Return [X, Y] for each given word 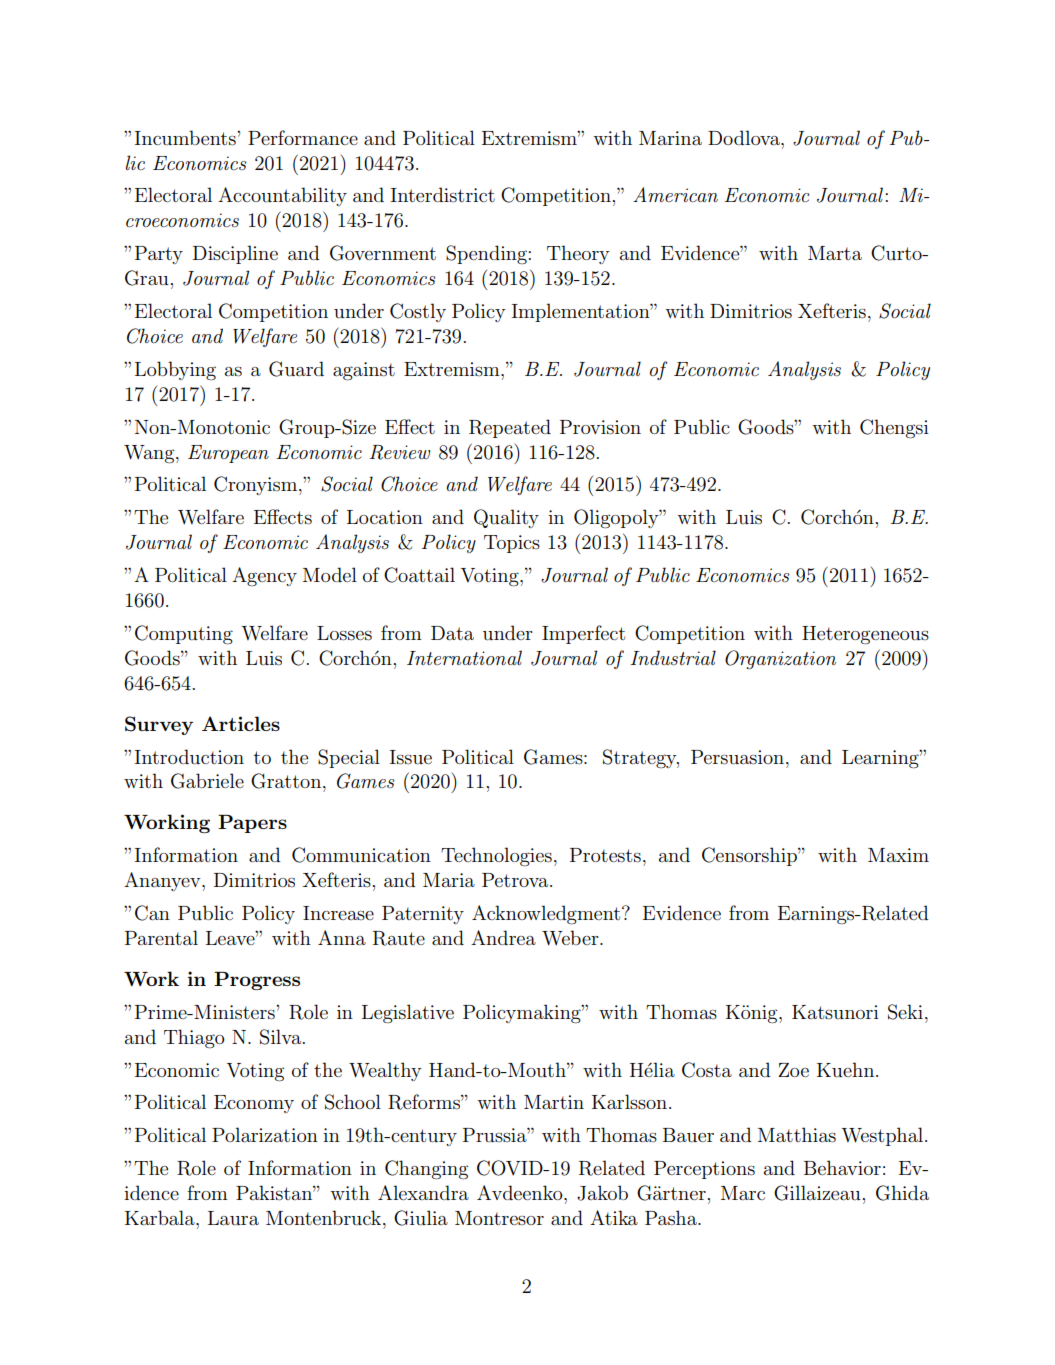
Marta [835, 253]
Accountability [282, 196]
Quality [506, 518]
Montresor [499, 1218]
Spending [487, 254]
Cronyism [257, 485]
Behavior [842, 1167]
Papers [252, 824]
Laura [233, 1218]
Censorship [750, 856]
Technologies [496, 857]
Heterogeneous [865, 635]
